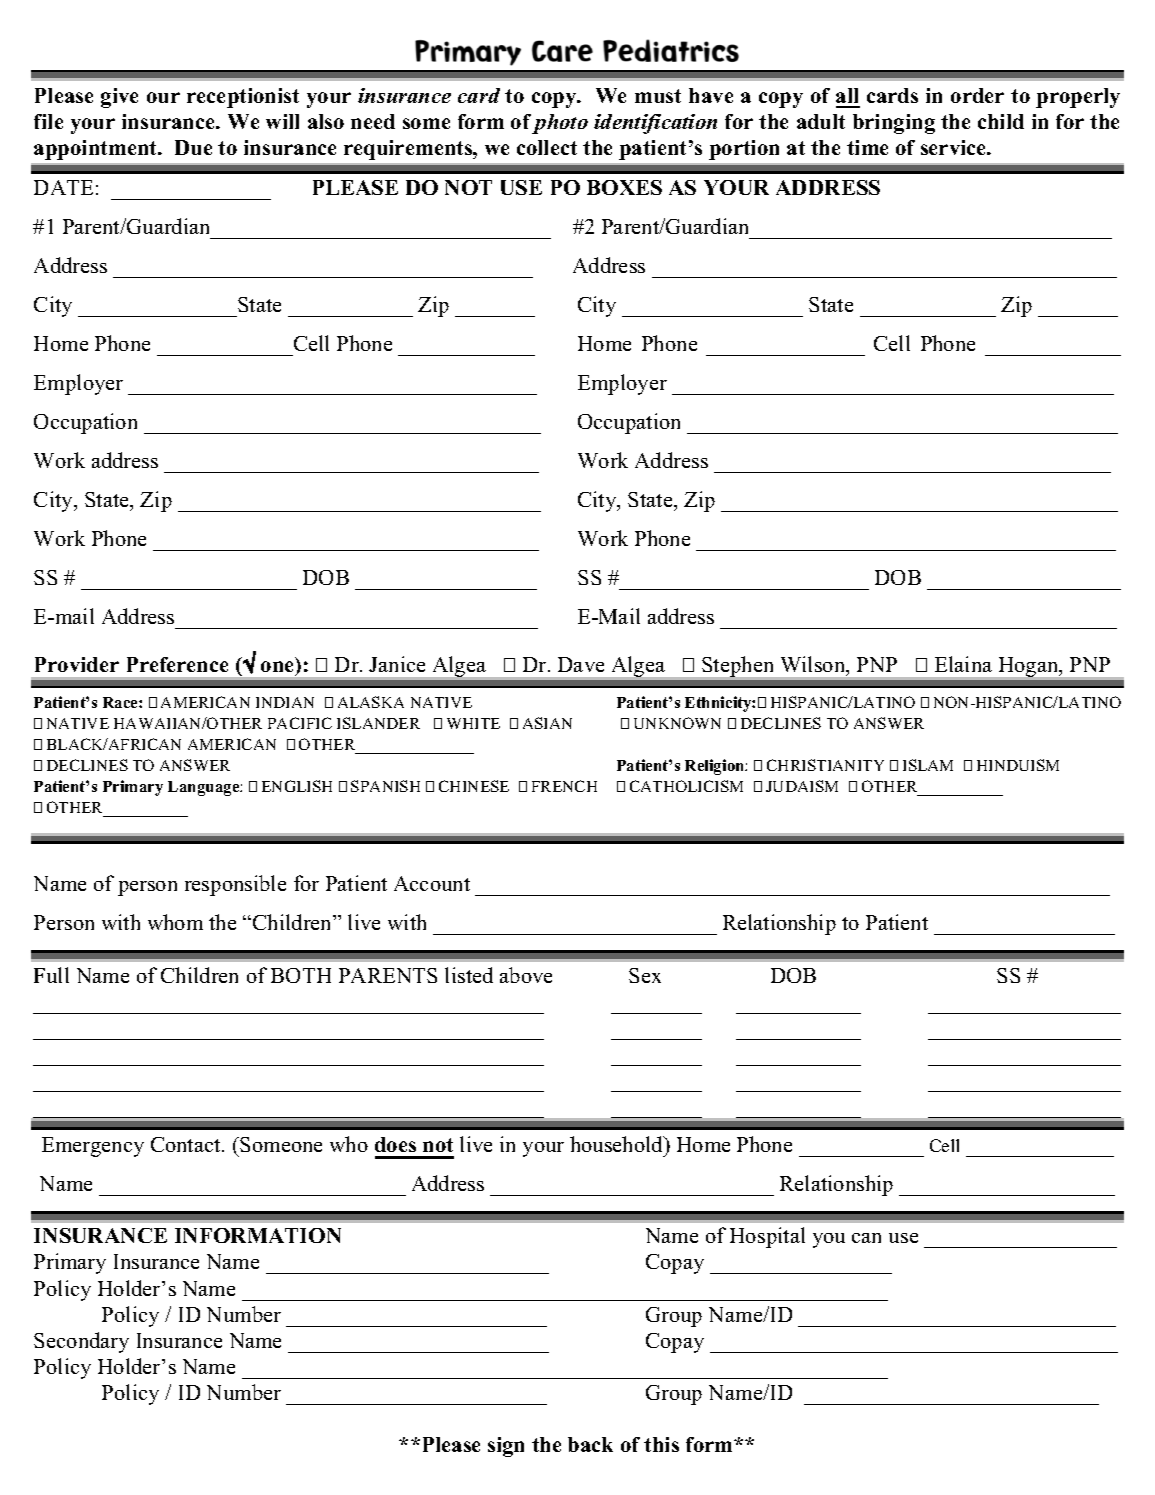 Image resolution: width=1155 pixels, height=1495 pixels. I want to click on ISLAM, so click(928, 765).
